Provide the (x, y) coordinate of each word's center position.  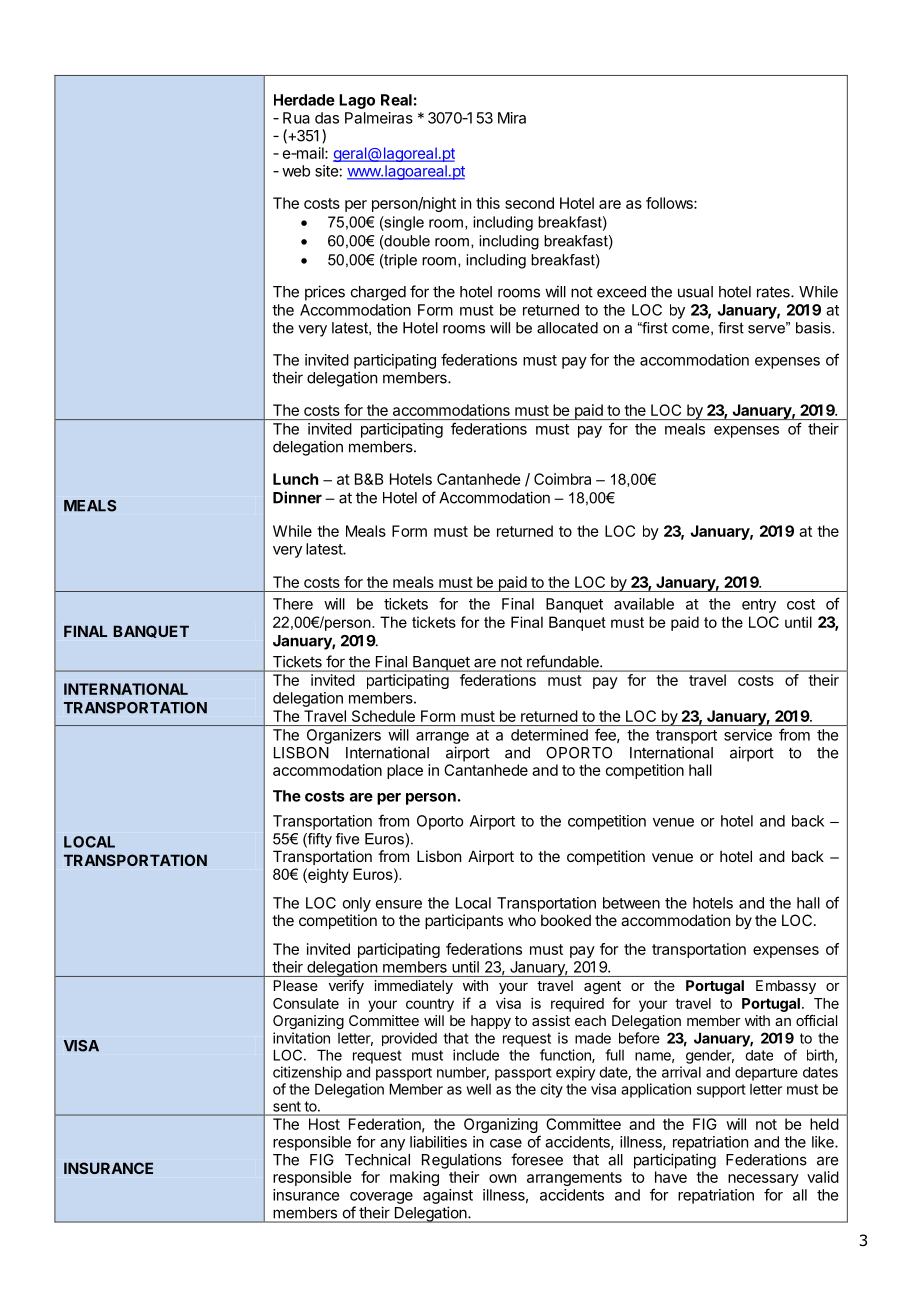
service (748, 735)
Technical (377, 1159)
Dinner (297, 497)
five (347, 839)
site (327, 171)
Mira (512, 118)
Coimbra (562, 479)
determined (549, 735)
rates (774, 292)
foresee (537, 1159)
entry (759, 606)
